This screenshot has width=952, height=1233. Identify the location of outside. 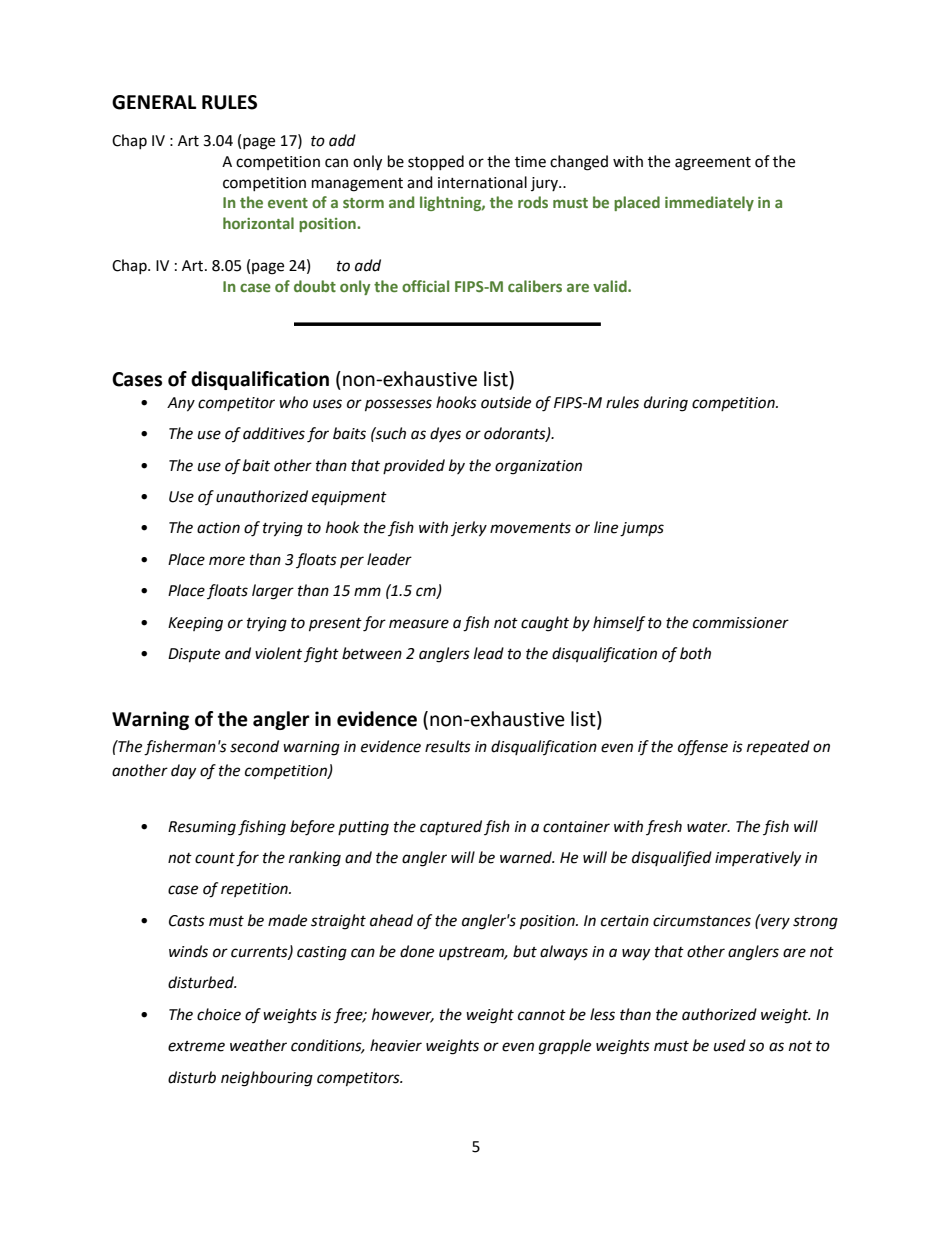
(506, 402).
